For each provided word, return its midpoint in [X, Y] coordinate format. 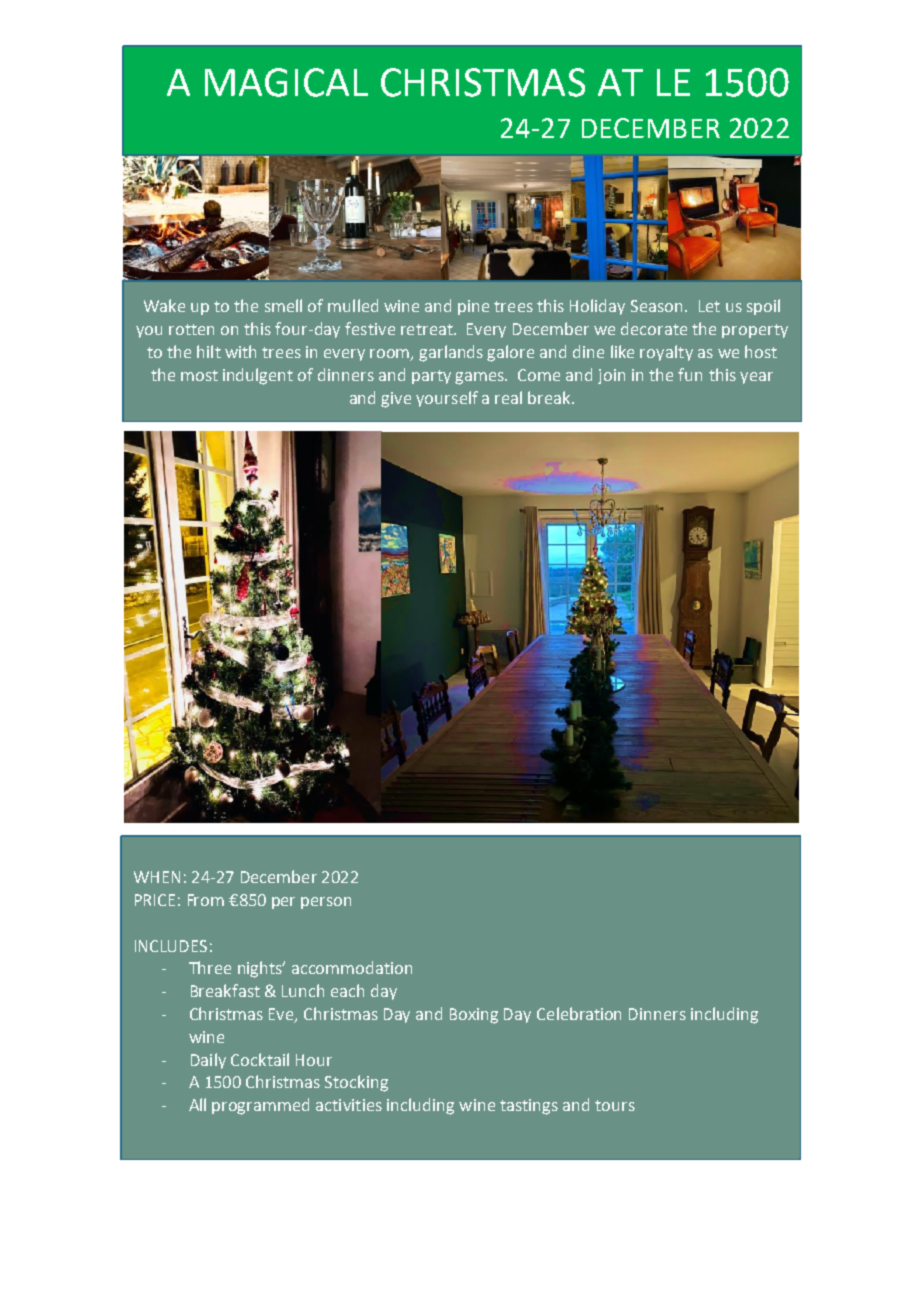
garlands [451, 353]
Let [709, 306]
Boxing [474, 1016]
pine [473, 307]
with [240, 351]
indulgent [258, 376]
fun [690, 374]
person [326, 903]
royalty [666, 353]
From [206, 900]
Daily [208, 1061]
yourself [447, 399]
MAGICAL [286, 82]
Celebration [579, 1013]
